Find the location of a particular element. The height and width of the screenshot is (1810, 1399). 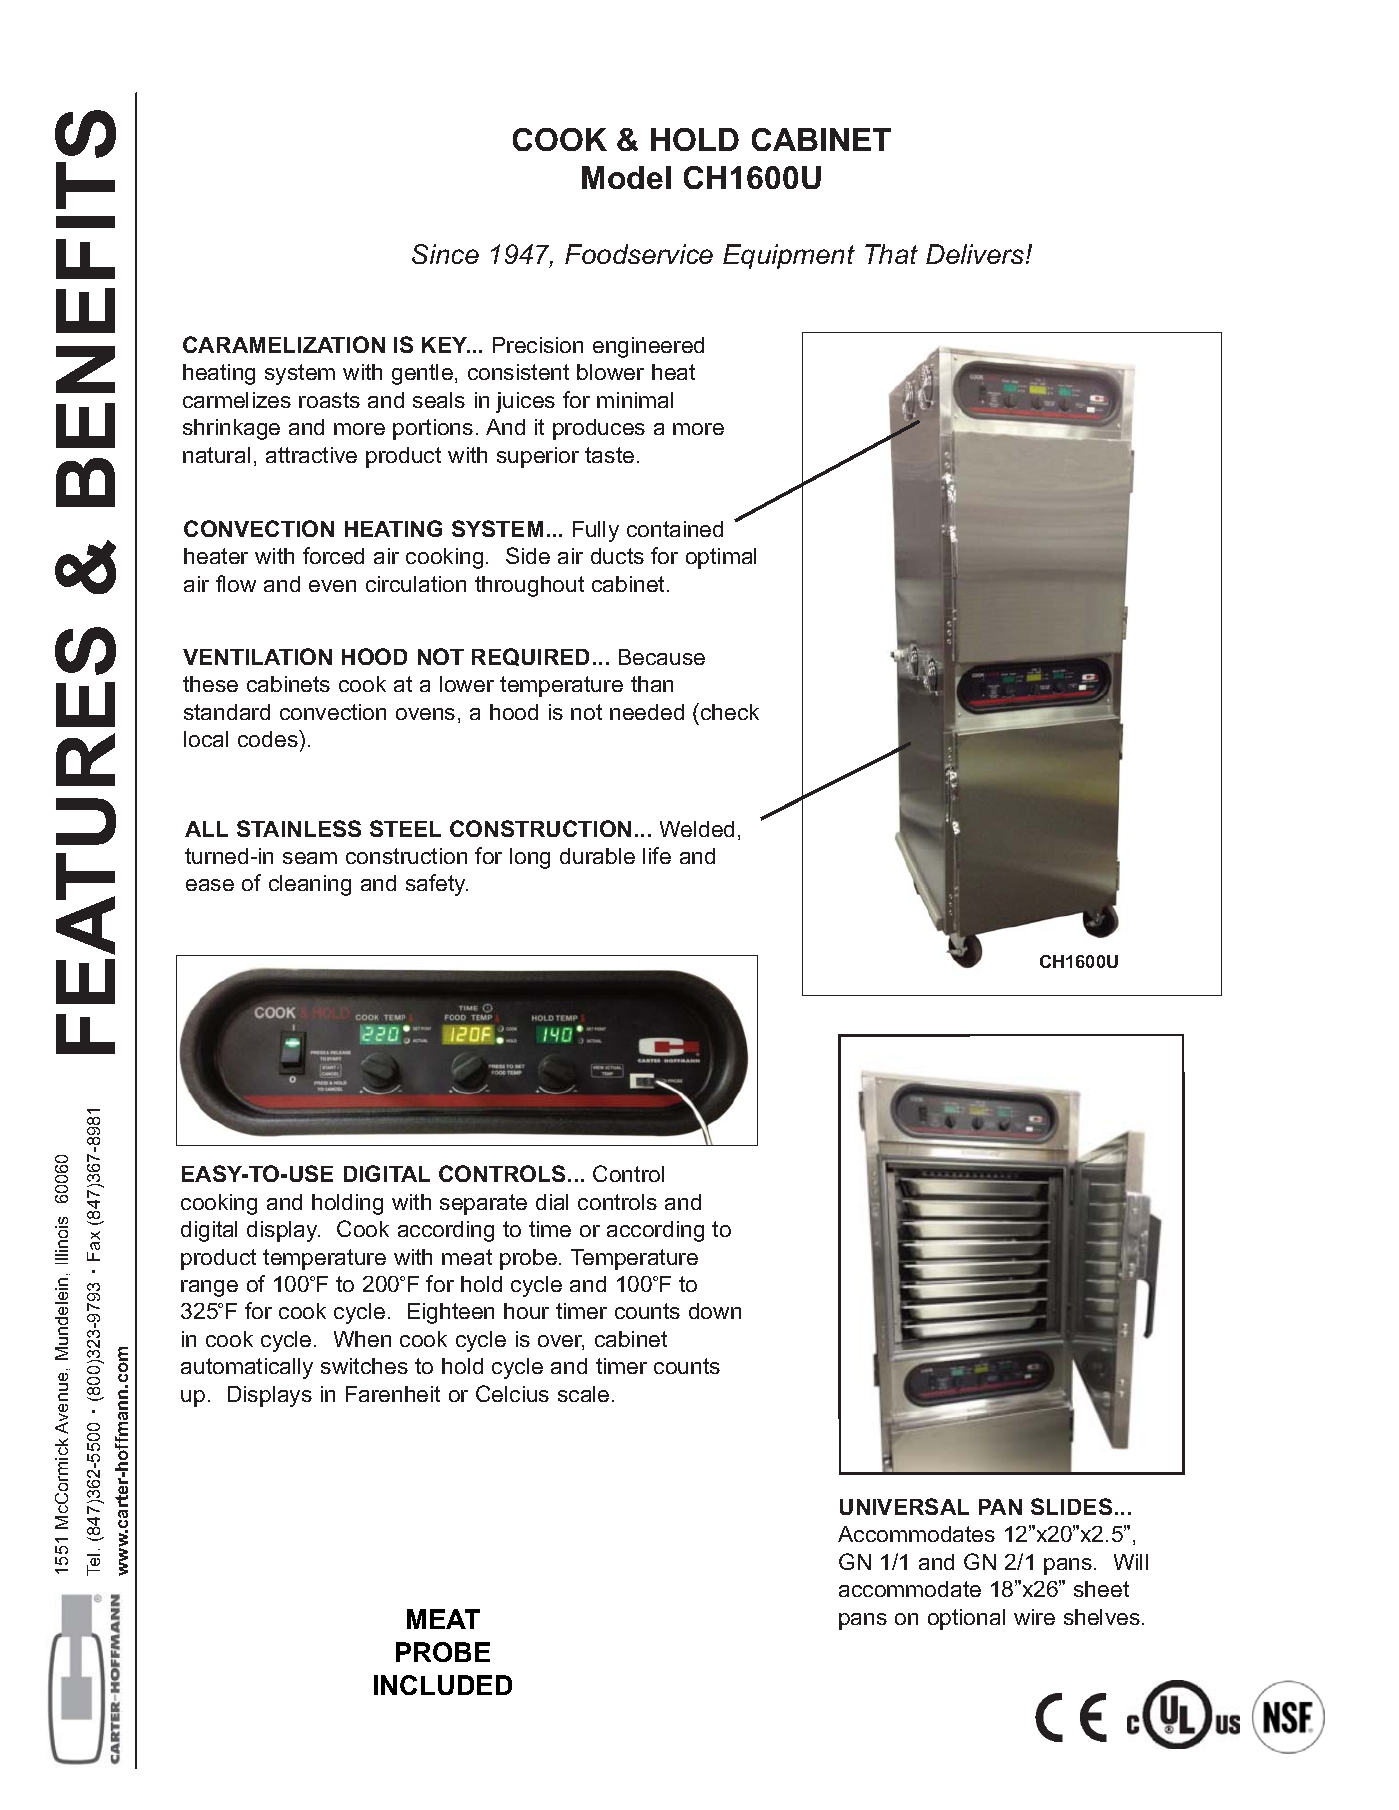

Foodservice is located at coordinates (639, 254).
